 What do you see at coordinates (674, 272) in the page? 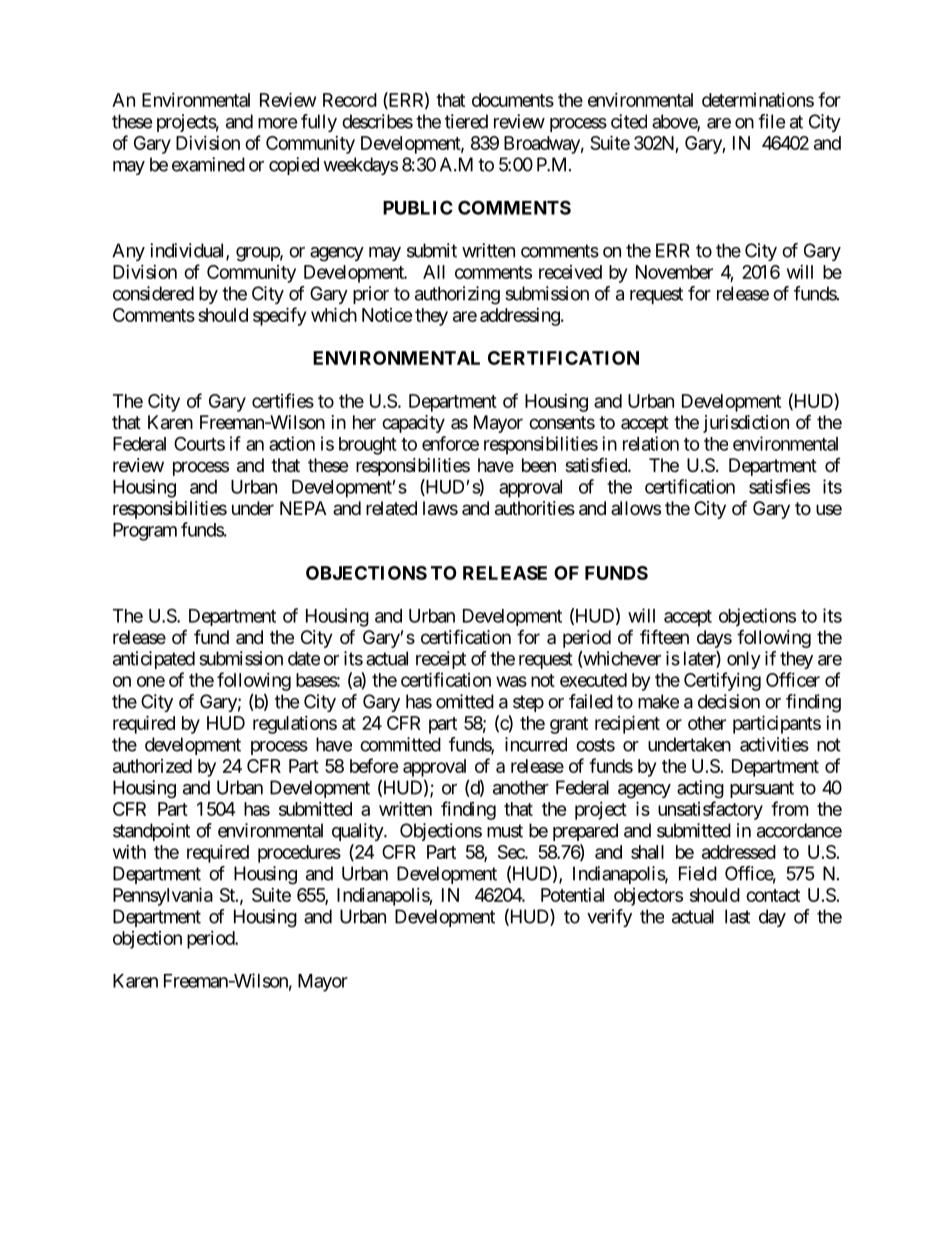
I see `November` at bounding box center [674, 272].
